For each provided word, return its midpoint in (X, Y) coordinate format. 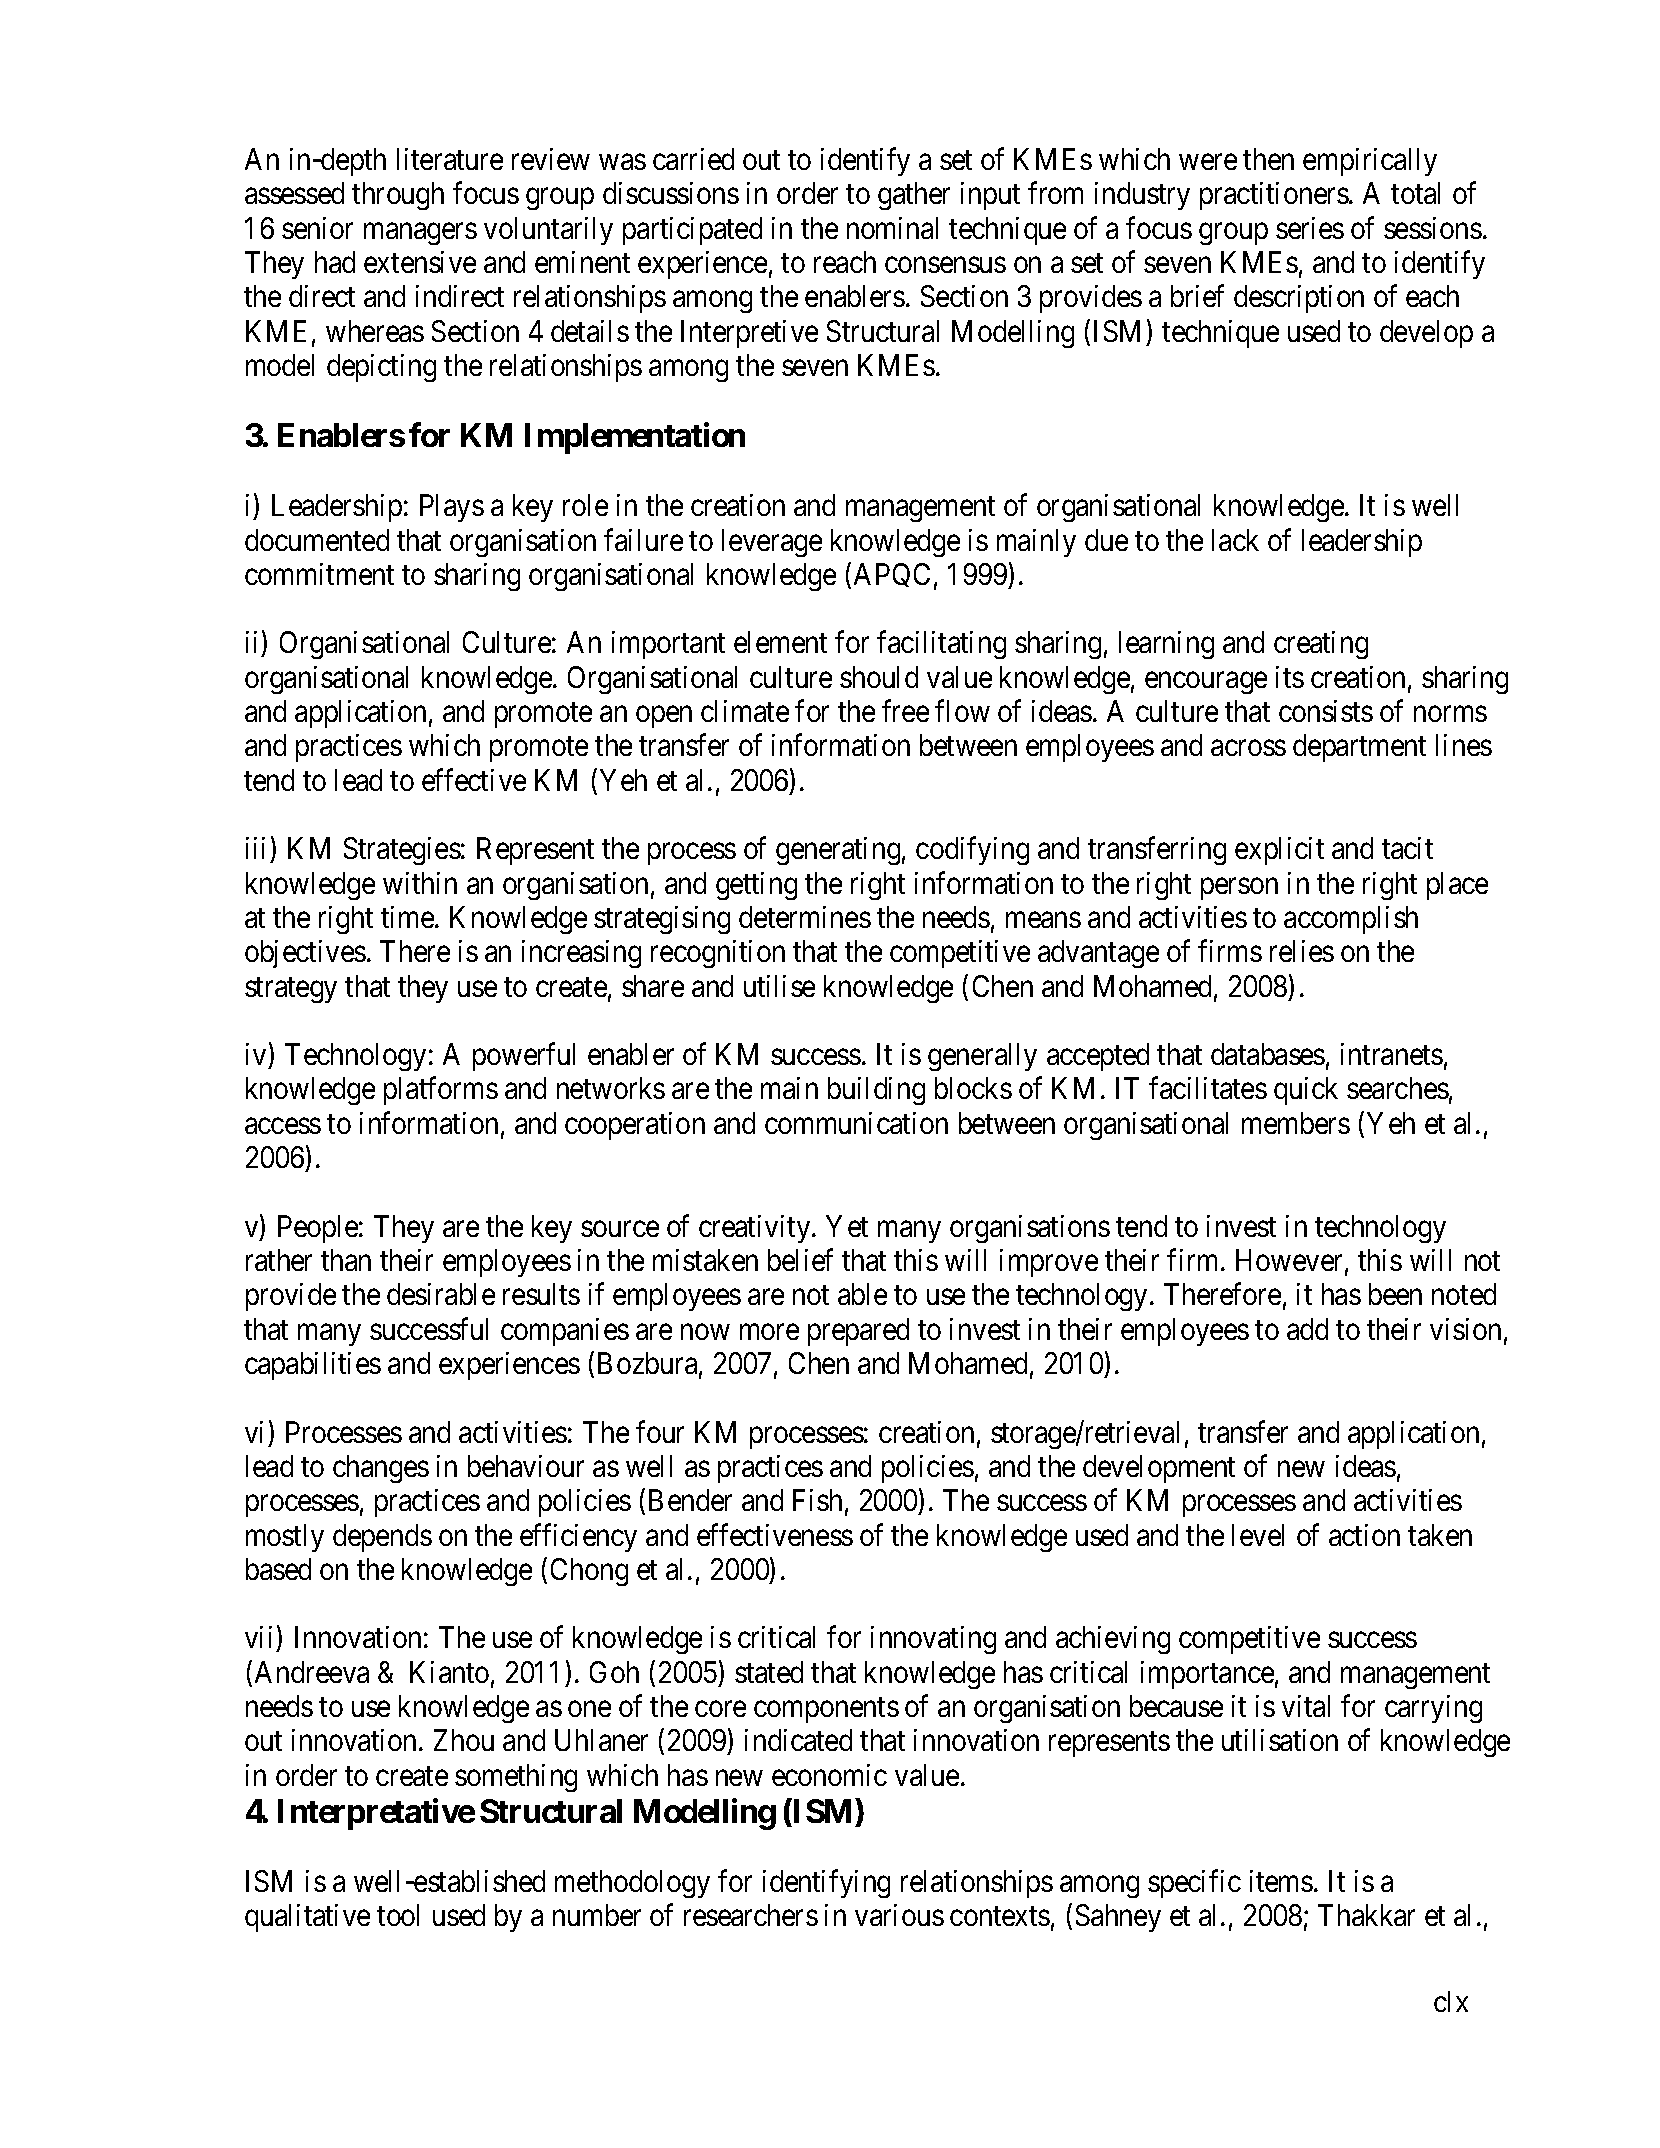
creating (1321, 645)
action (1364, 1535)
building (876, 1091)
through (398, 196)
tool (398, 1915)
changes (381, 1469)
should (879, 677)
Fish (817, 1500)
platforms (441, 1091)
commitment (319, 574)
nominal (892, 228)
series (1310, 228)
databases (1268, 1054)
